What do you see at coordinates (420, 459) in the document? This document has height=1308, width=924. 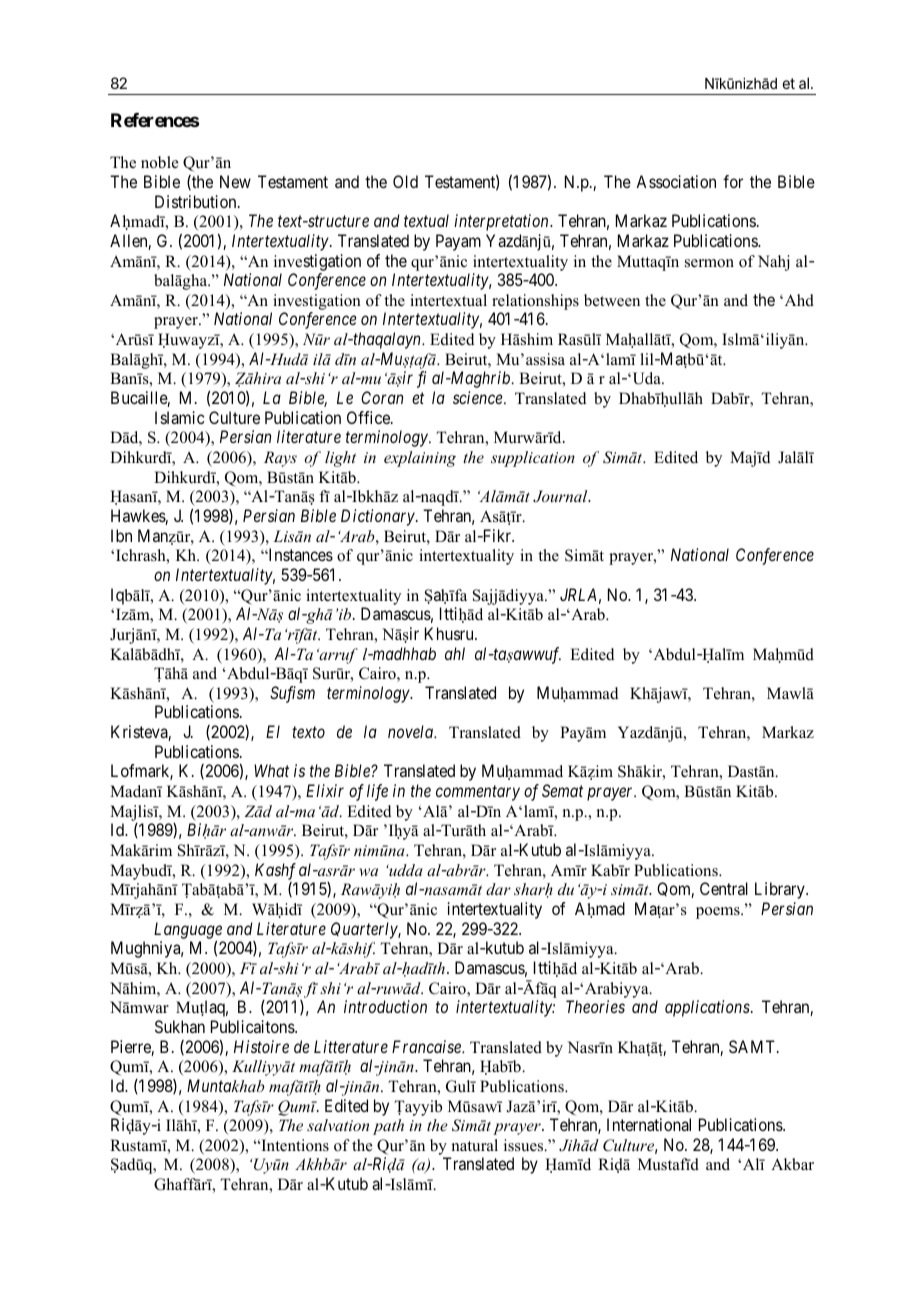 I see `explaining` at bounding box center [420, 459].
